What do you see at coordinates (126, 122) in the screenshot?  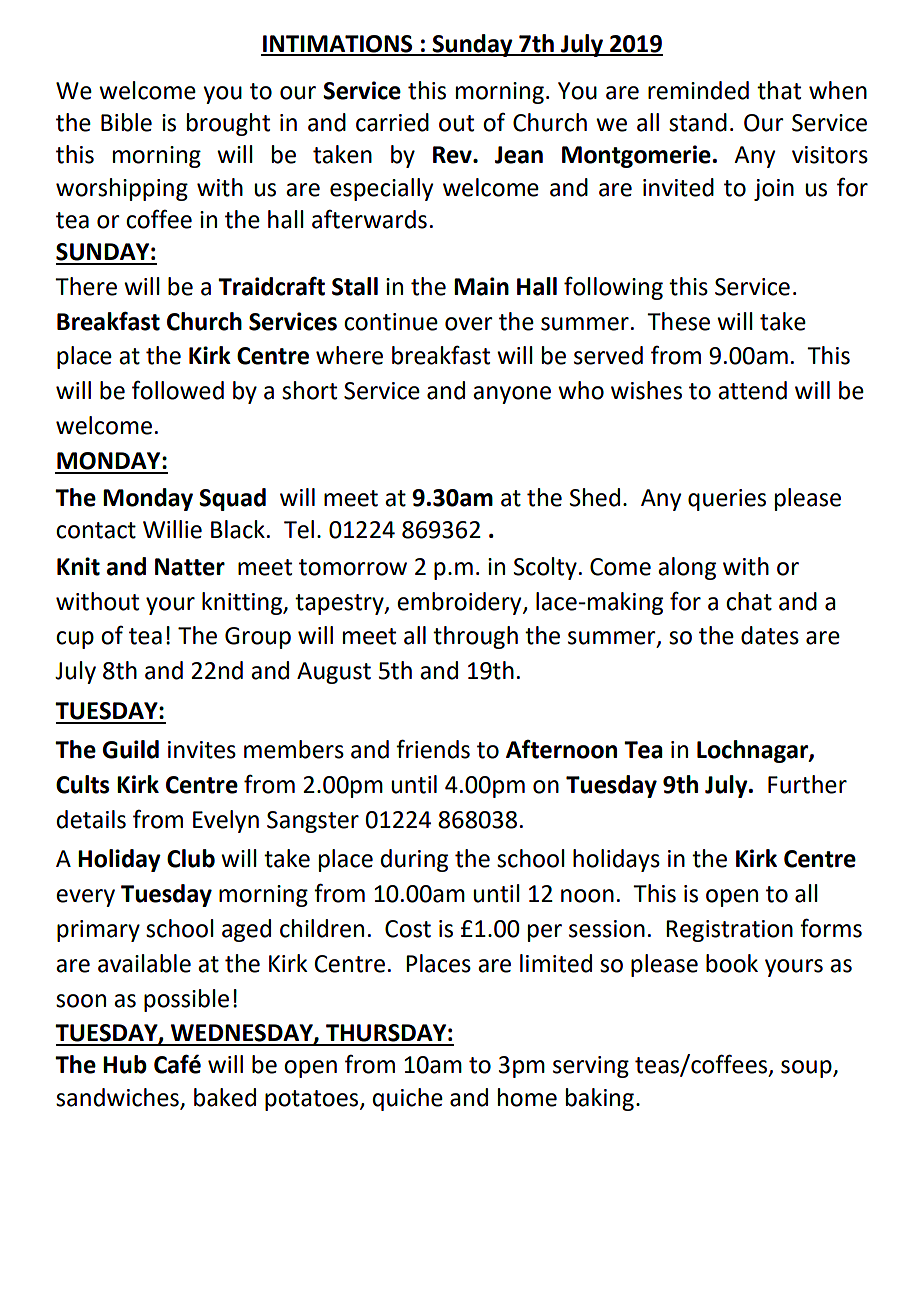 I see `Bible` at bounding box center [126, 122].
